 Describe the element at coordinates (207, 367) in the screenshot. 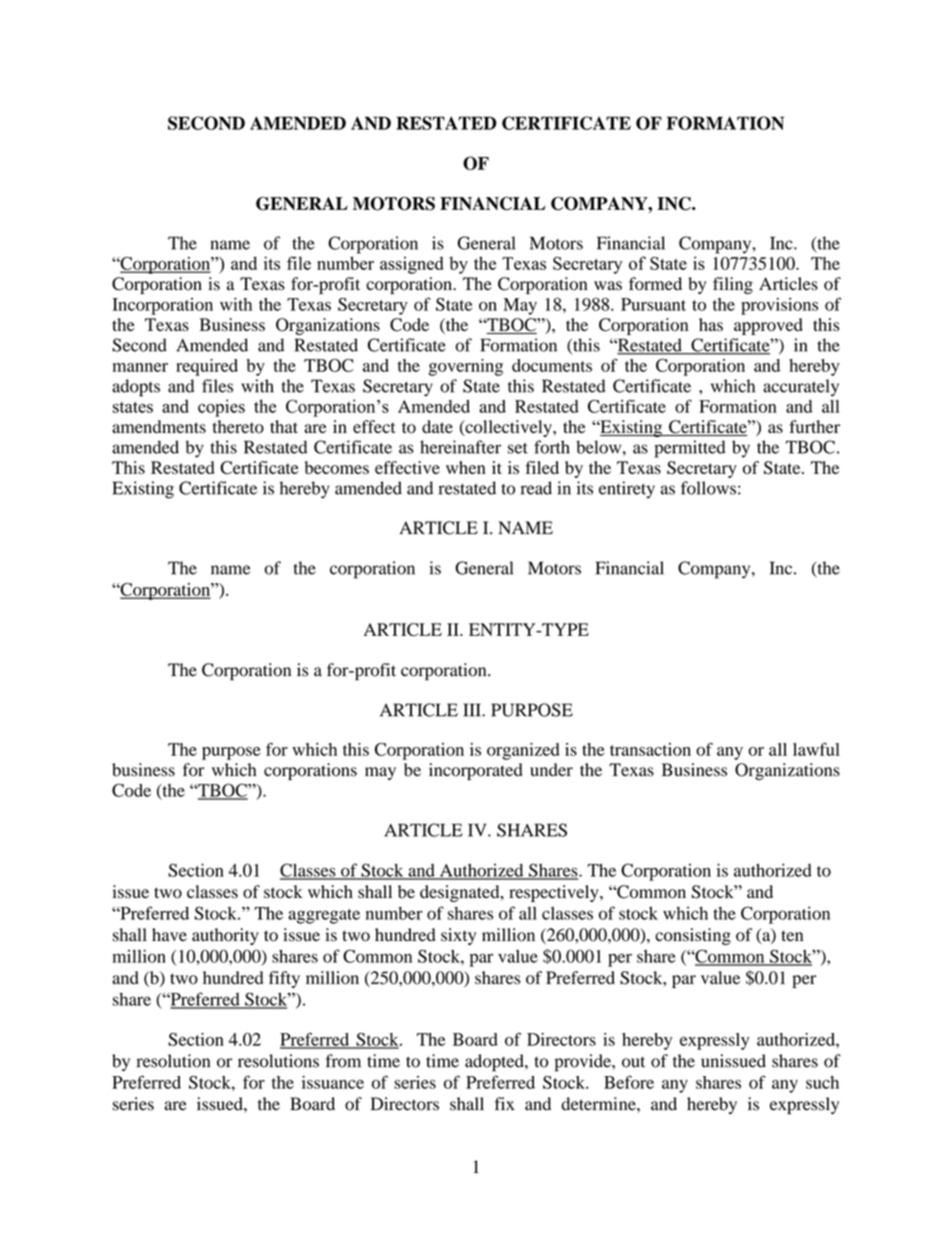

I see `required` at that location.
